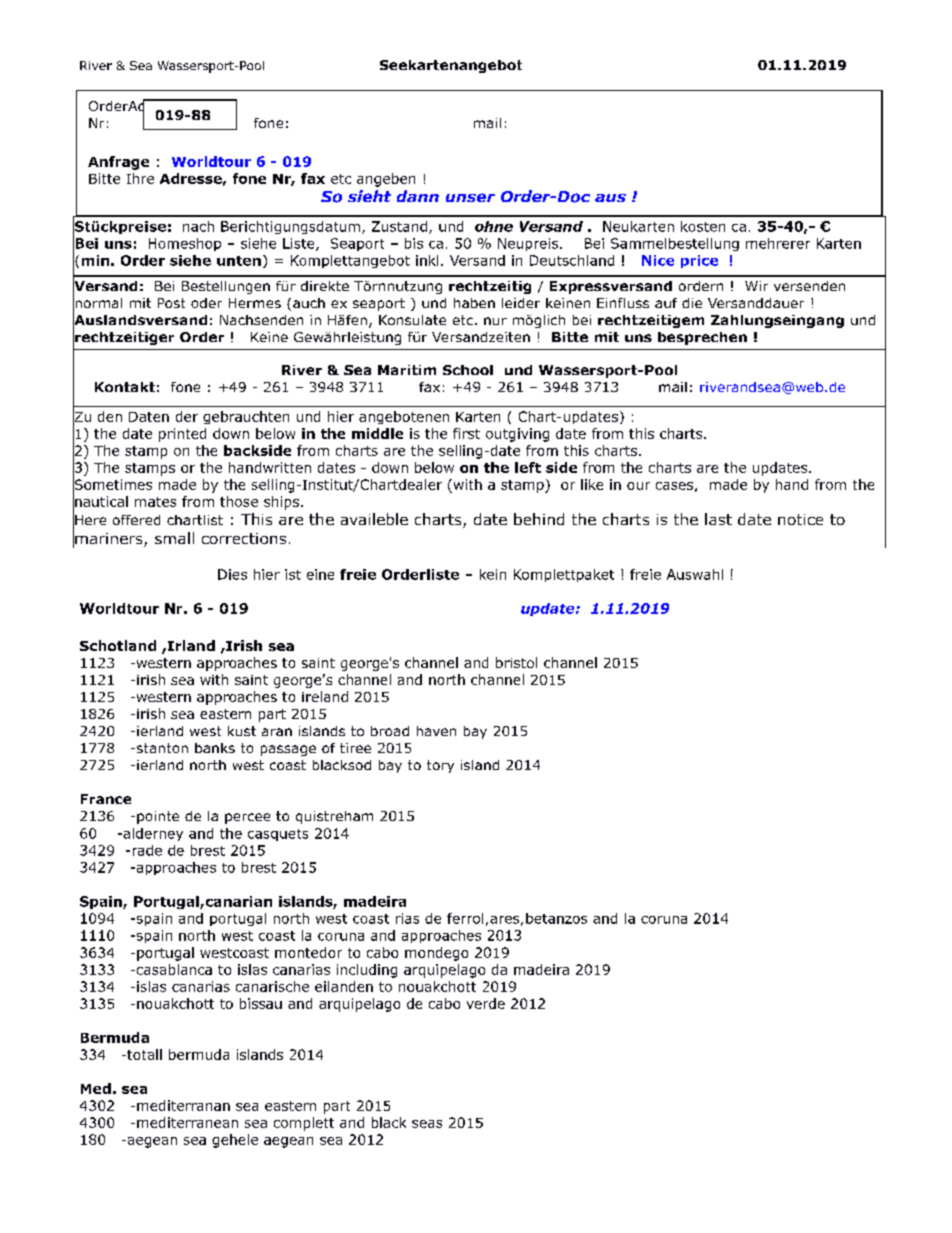 The height and width of the screenshot is (1233, 952). I want to click on Ihre, so click(140, 178).
